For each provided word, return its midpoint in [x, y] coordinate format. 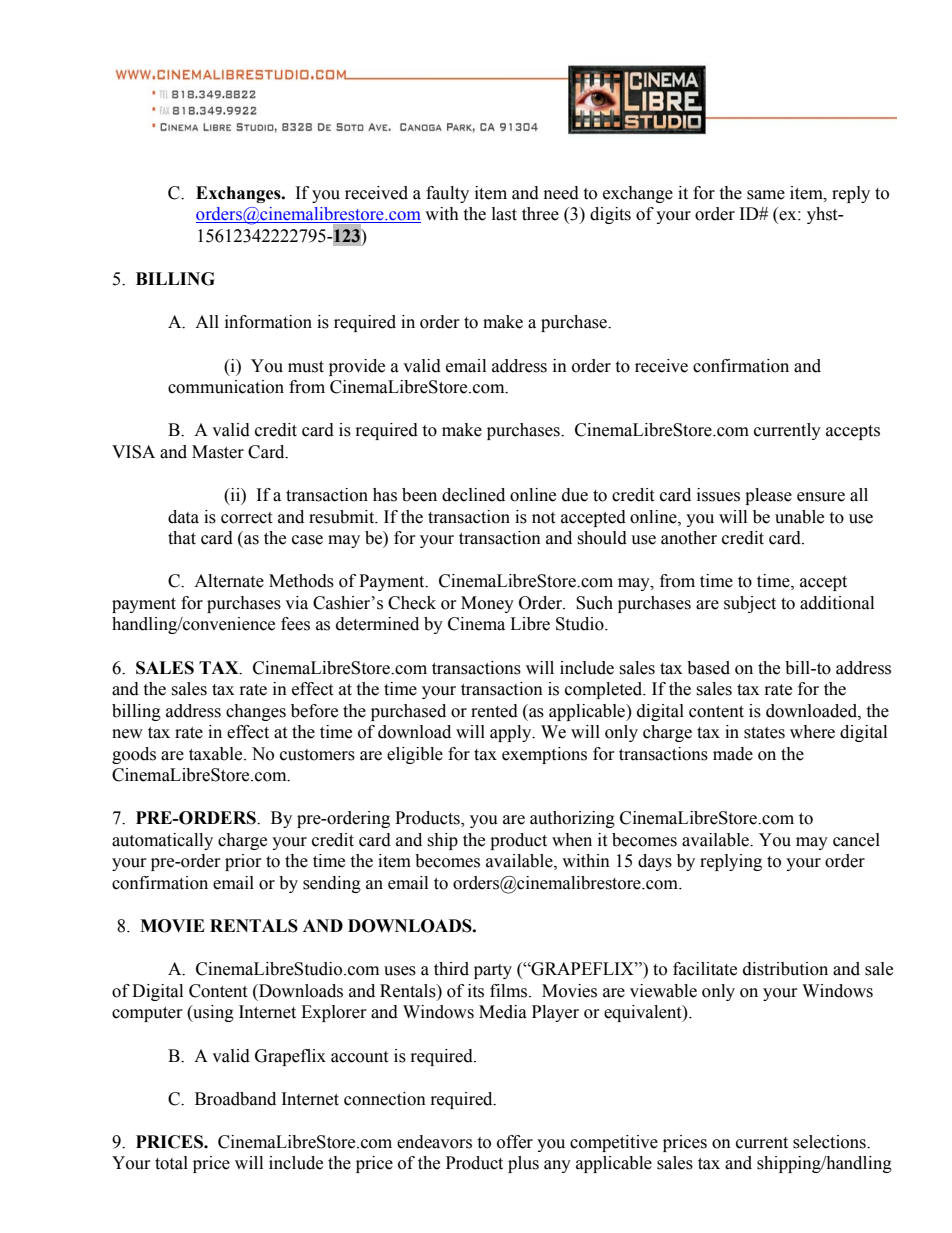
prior [243, 862]
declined [473, 495]
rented [494, 711]
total [171, 1163]
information [268, 322]
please [768, 496]
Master [218, 452]
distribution [785, 969]
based [708, 668]
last [504, 214]
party [493, 971]
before [314, 711]
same [766, 195]
